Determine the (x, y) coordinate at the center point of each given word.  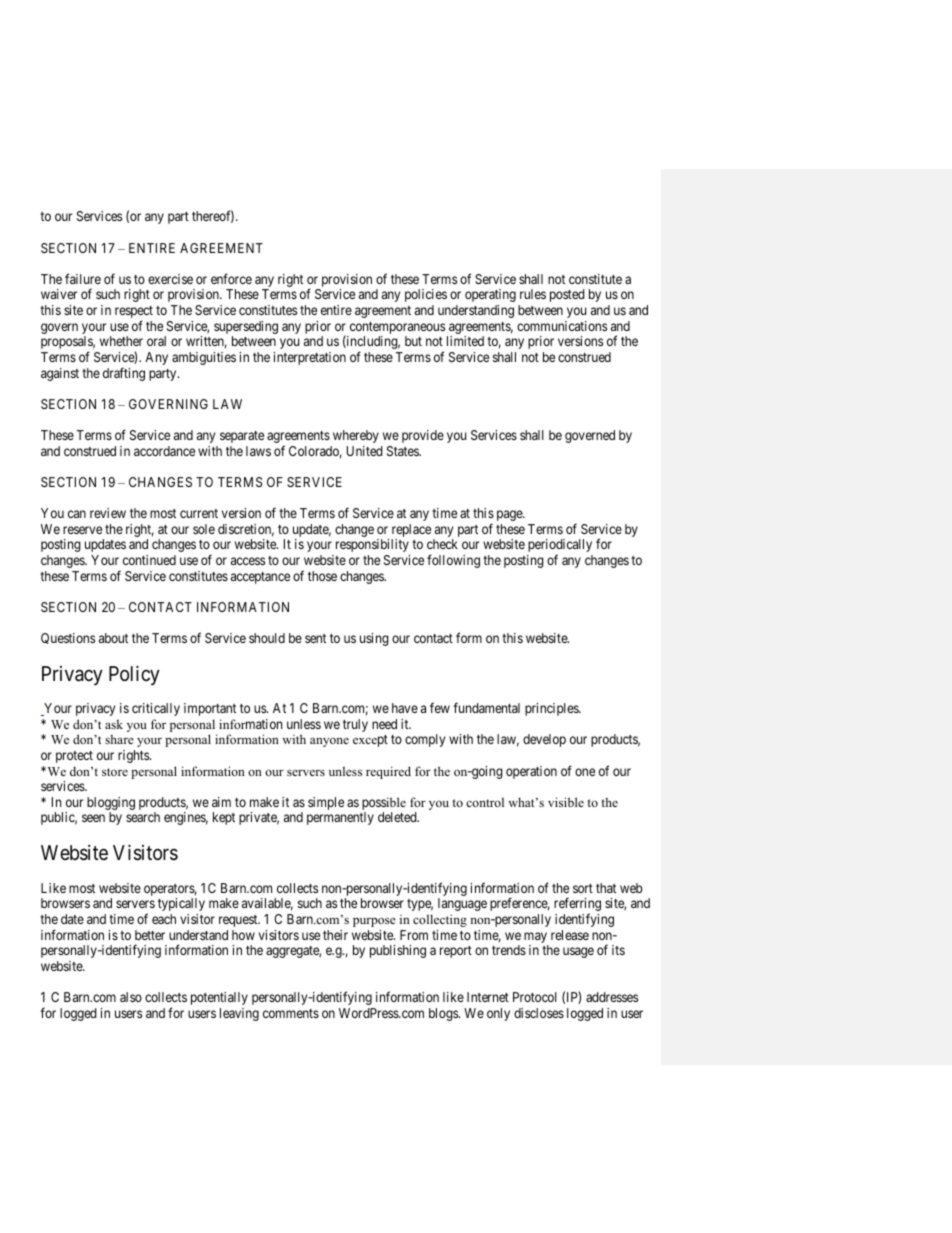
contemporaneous (396, 329)
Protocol (535, 997)
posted (567, 295)
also (131, 997)
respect (134, 313)
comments (291, 1013)
